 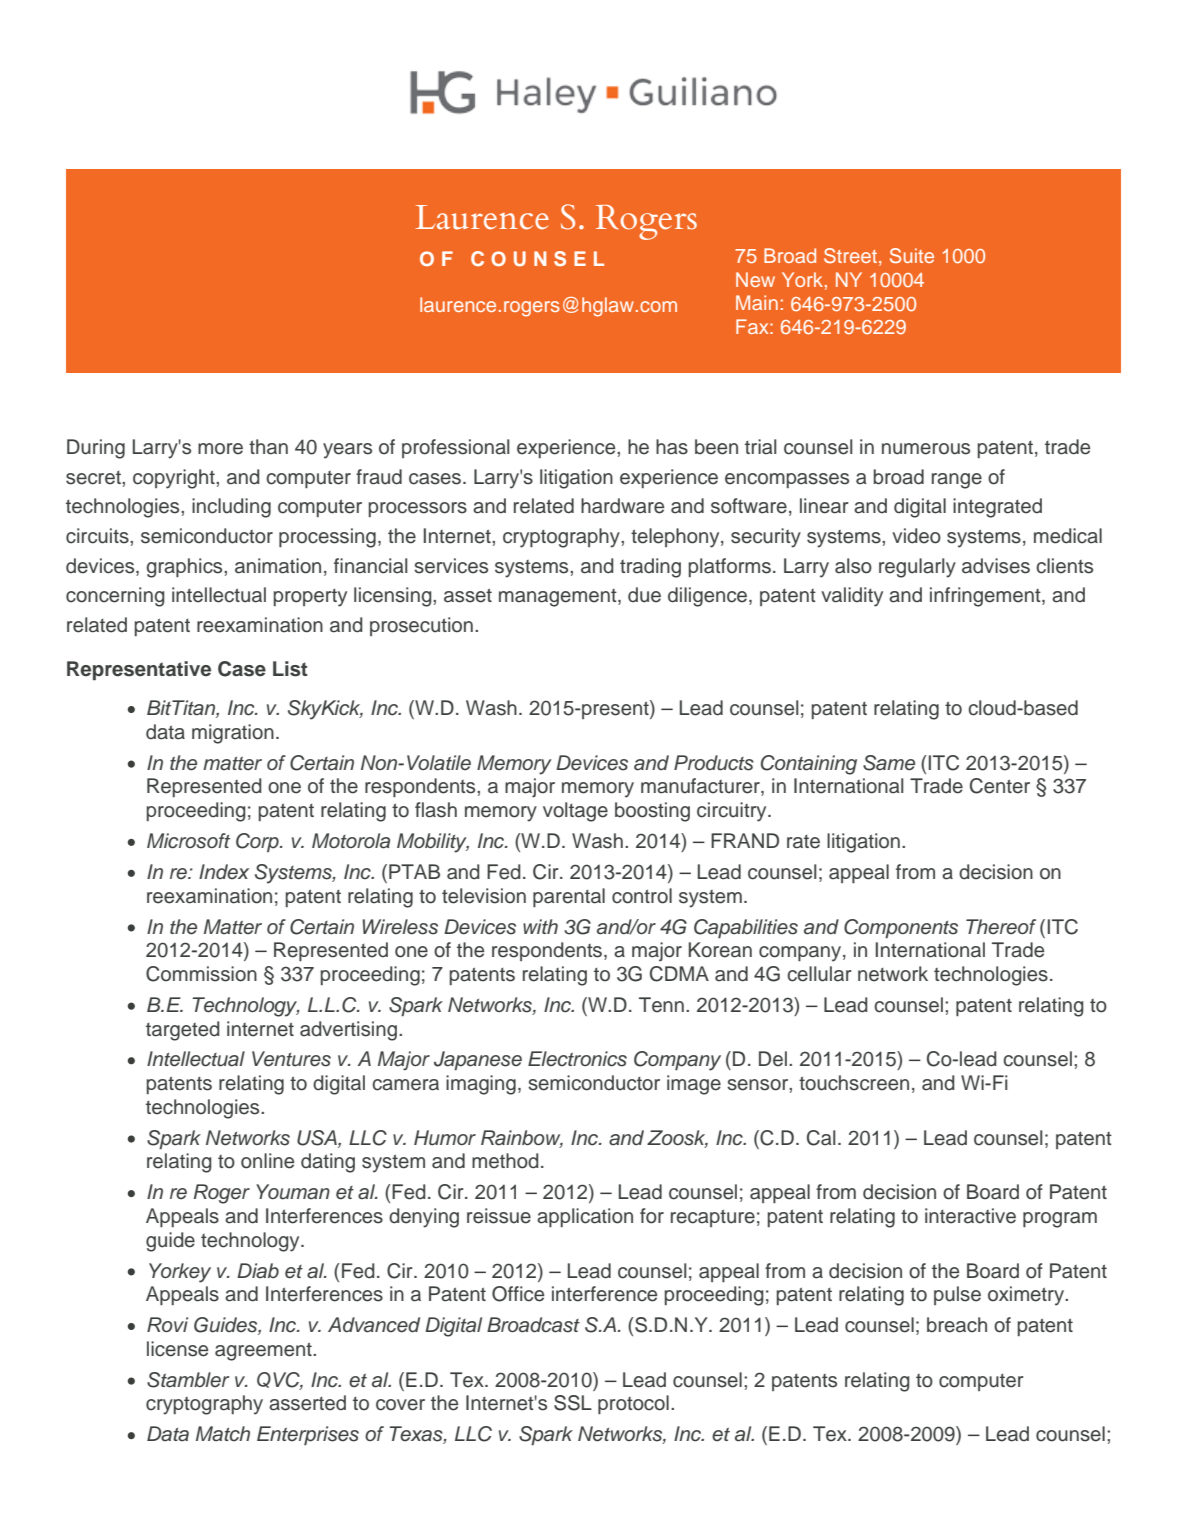 What do you see at coordinates (573, 1403) in the screenshot?
I see `SSL` at bounding box center [573, 1403].
